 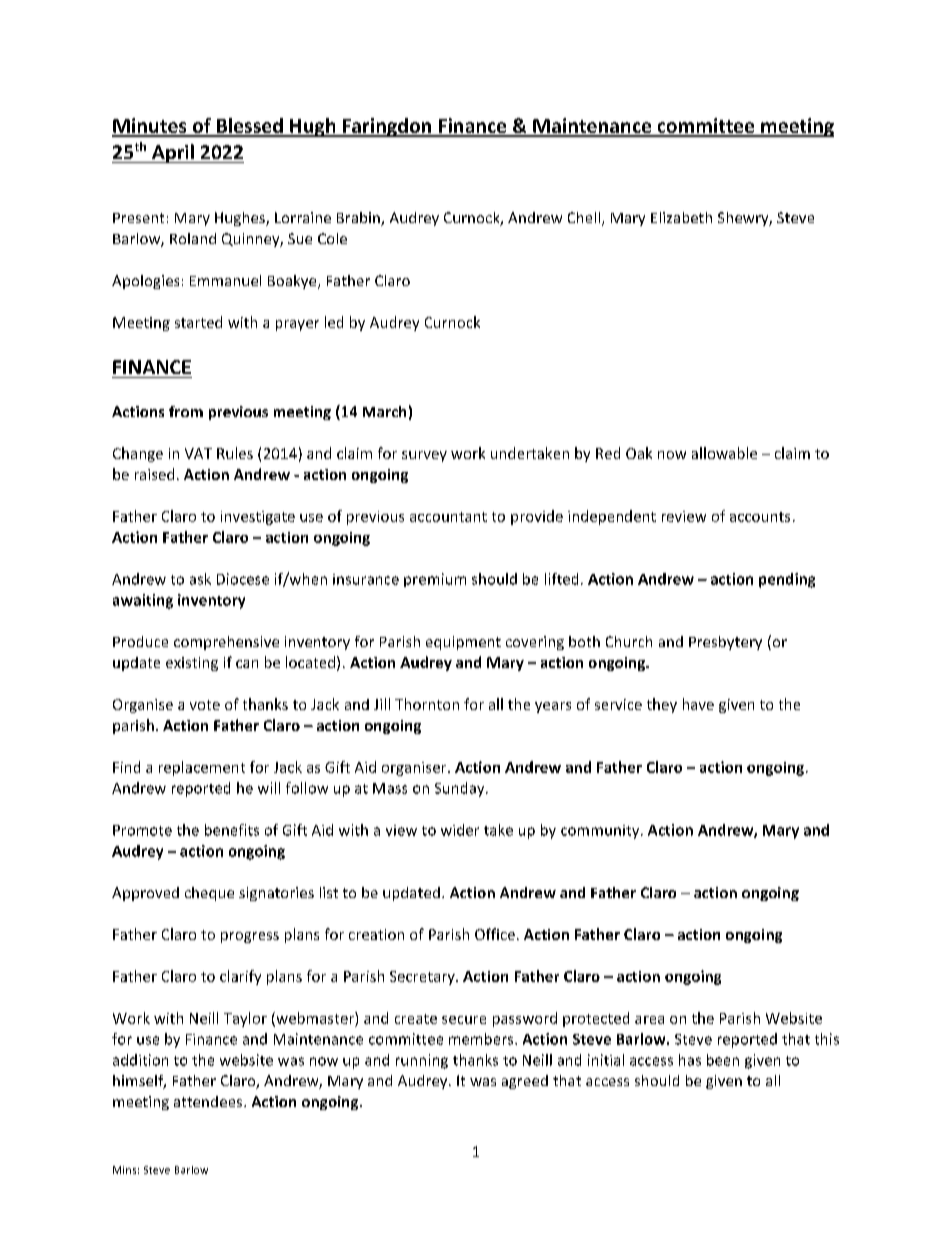 I want to click on started, so click(x=198, y=322).
